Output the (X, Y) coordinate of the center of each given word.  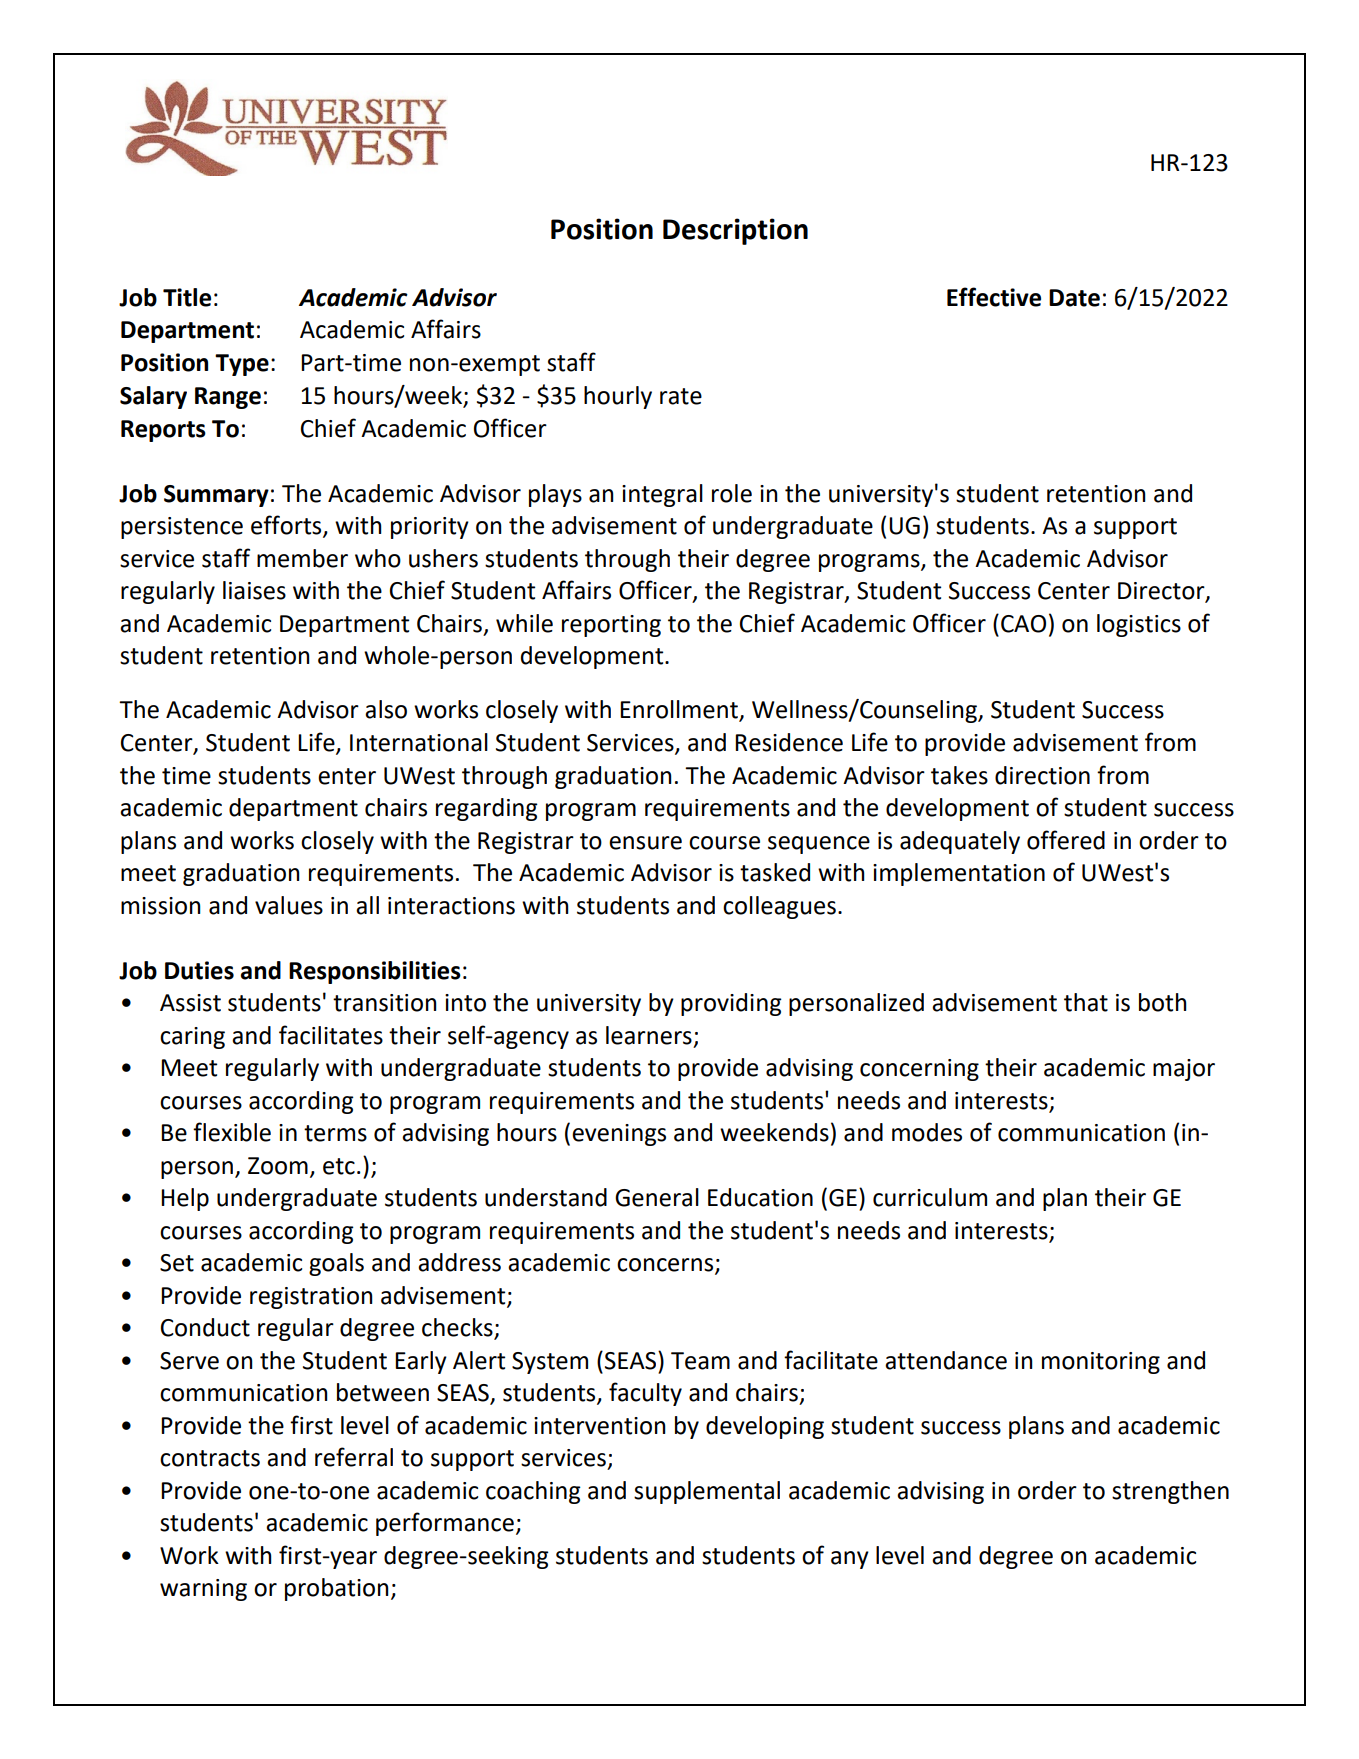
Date (1074, 298)
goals (336, 1264)
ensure (645, 843)
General (657, 1197)
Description (735, 231)
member (302, 558)
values (289, 905)
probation (337, 1589)
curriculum (930, 1197)
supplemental (707, 1492)
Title (187, 297)
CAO (1023, 624)
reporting (611, 626)
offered (1066, 840)
